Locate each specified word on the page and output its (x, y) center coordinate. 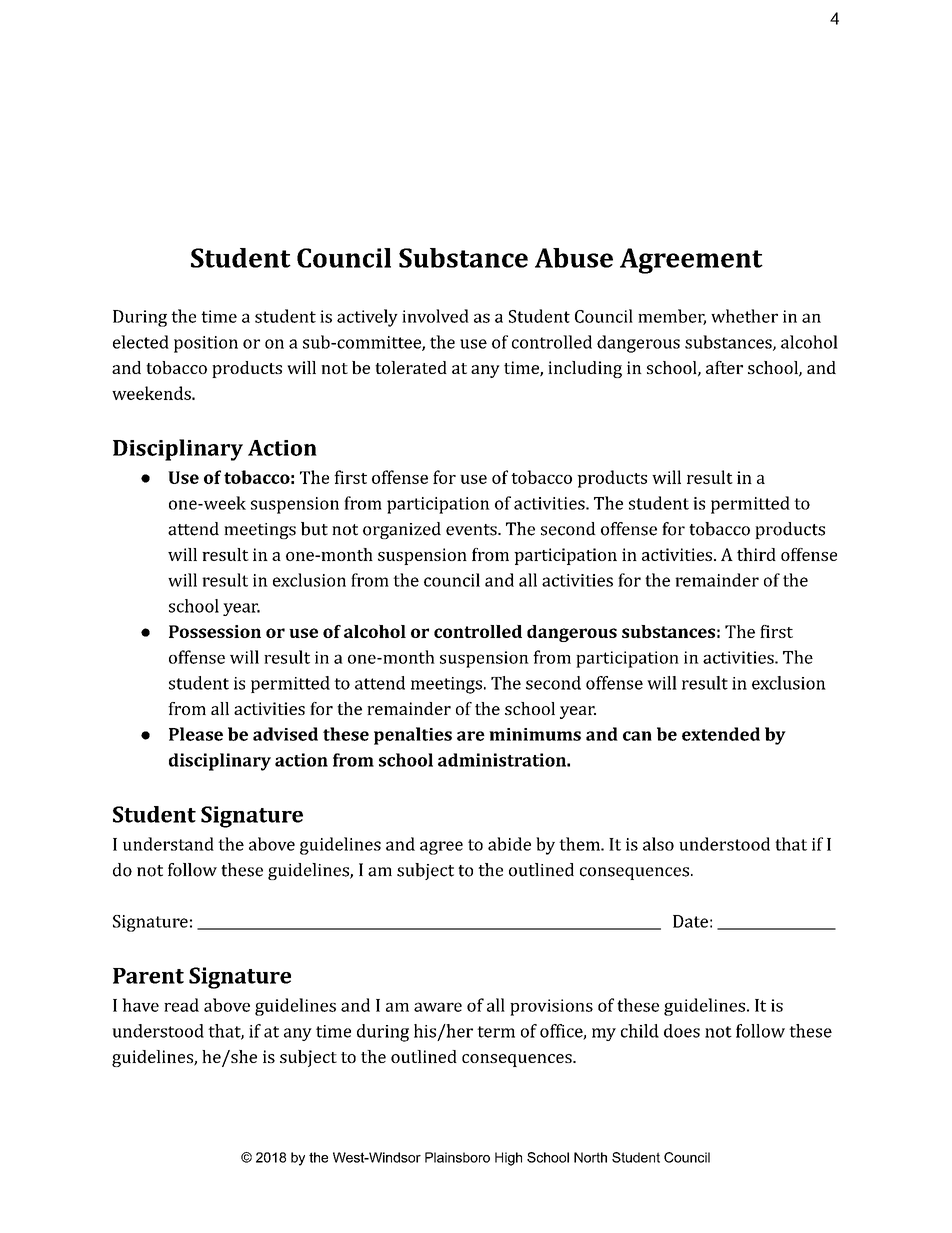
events (472, 530)
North (590, 1157)
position (206, 344)
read (181, 1005)
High (508, 1159)
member (672, 317)
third (756, 554)
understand (168, 844)
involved (435, 316)
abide (509, 844)
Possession (215, 631)
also (658, 844)
